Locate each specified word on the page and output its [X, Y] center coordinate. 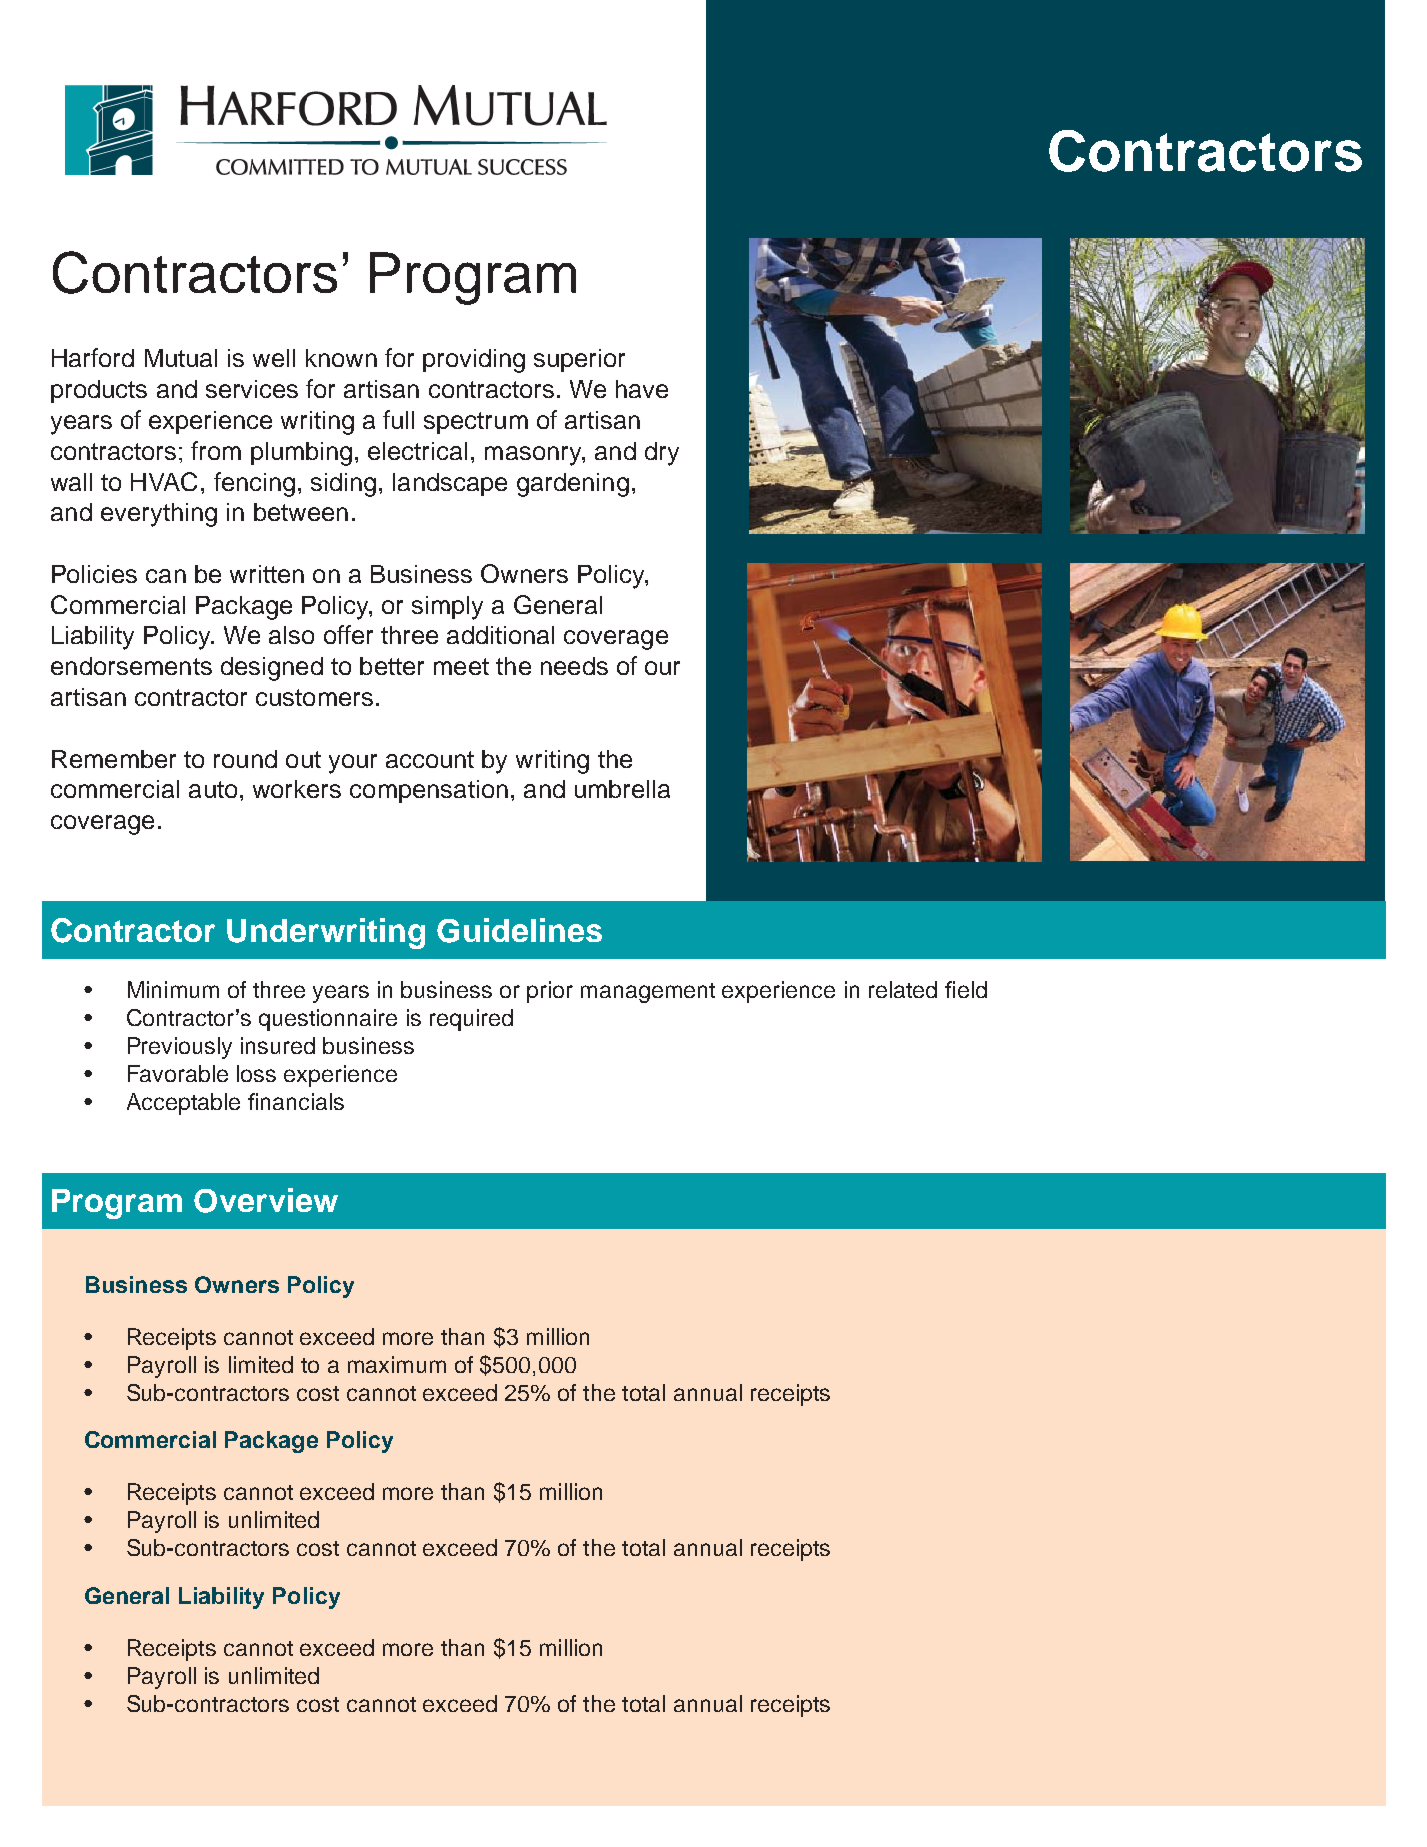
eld [972, 989]
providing [474, 361]
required [471, 1020]
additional [500, 635]
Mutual [181, 358]
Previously [180, 1048]
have [642, 389]
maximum [397, 1364]
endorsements [131, 666]
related [903, 989]
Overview [266, 1200]
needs [574, 666]
